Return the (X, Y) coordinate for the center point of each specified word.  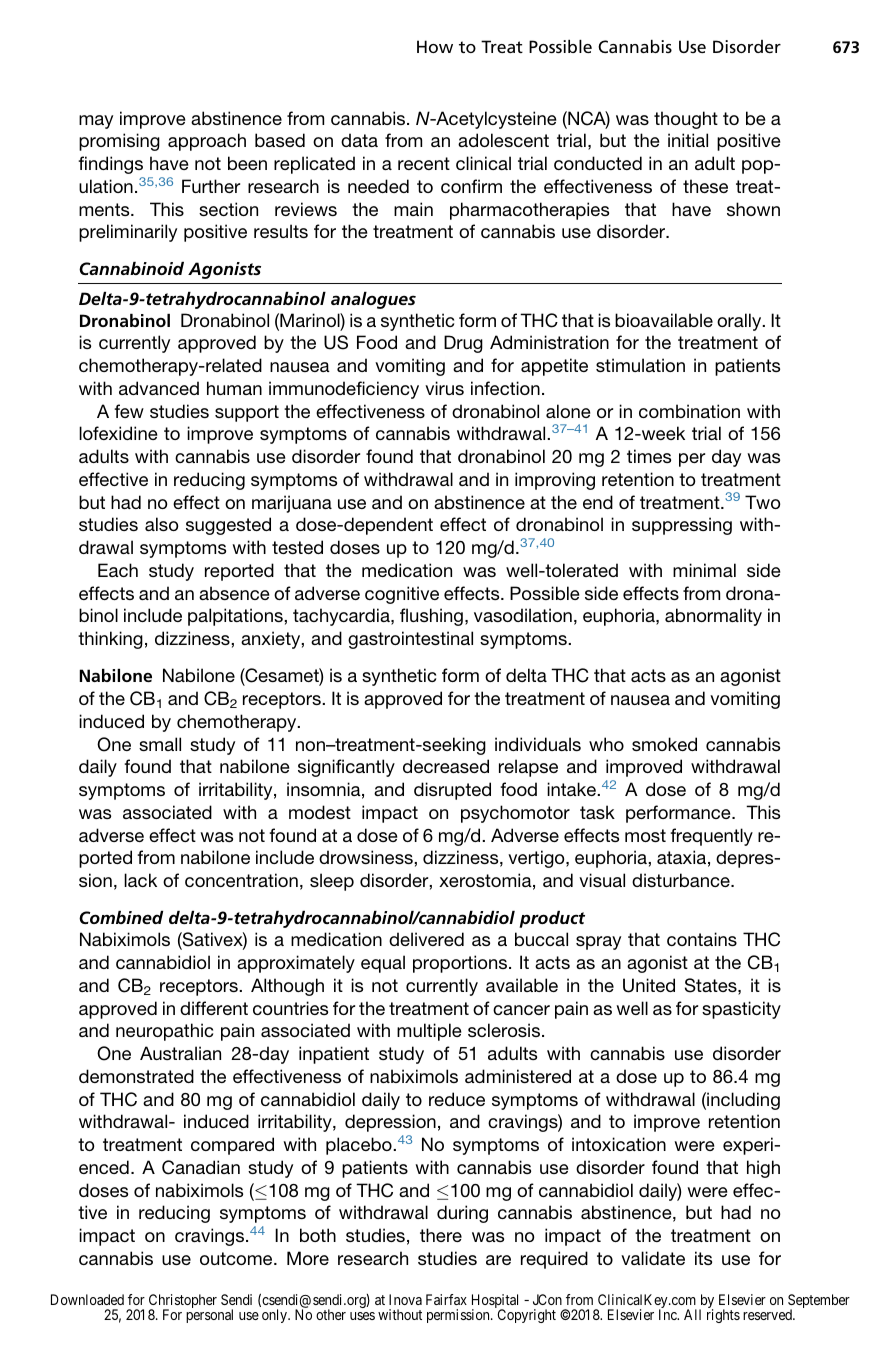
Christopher (183, 1302)
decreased (446, 766)
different (214, 1008)
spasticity (741, 1010)
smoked (664, 744)
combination (689, 411)
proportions (461, 964)
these (705, 186)
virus (444, 388)
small (160, 744)
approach (207, 142)
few (129, 411)
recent (424, 163)
